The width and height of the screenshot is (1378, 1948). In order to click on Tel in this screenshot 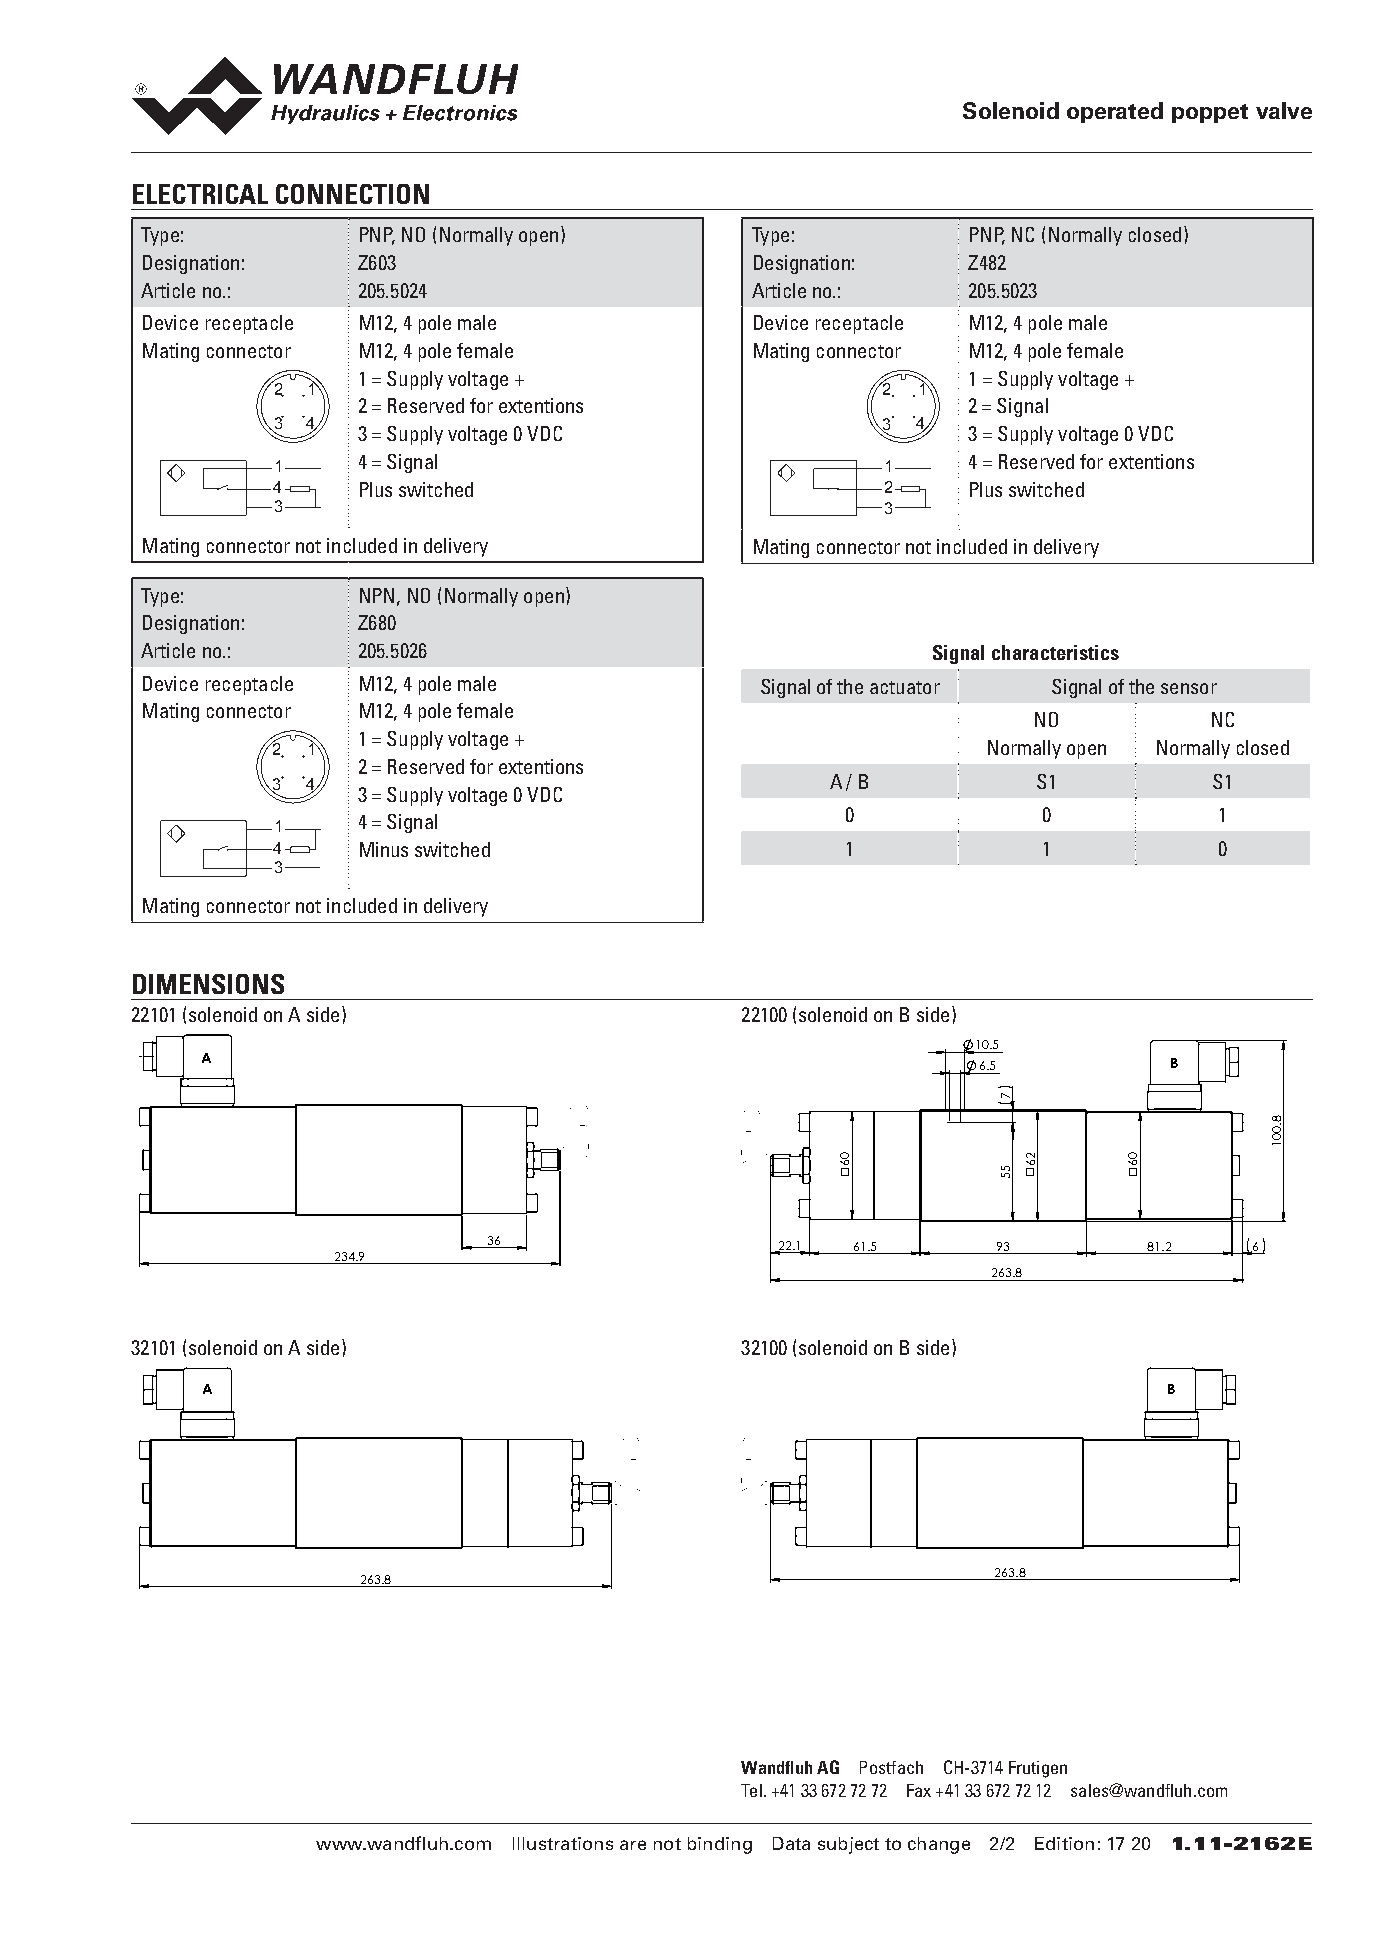, I will do `click(751, 1790)`.
